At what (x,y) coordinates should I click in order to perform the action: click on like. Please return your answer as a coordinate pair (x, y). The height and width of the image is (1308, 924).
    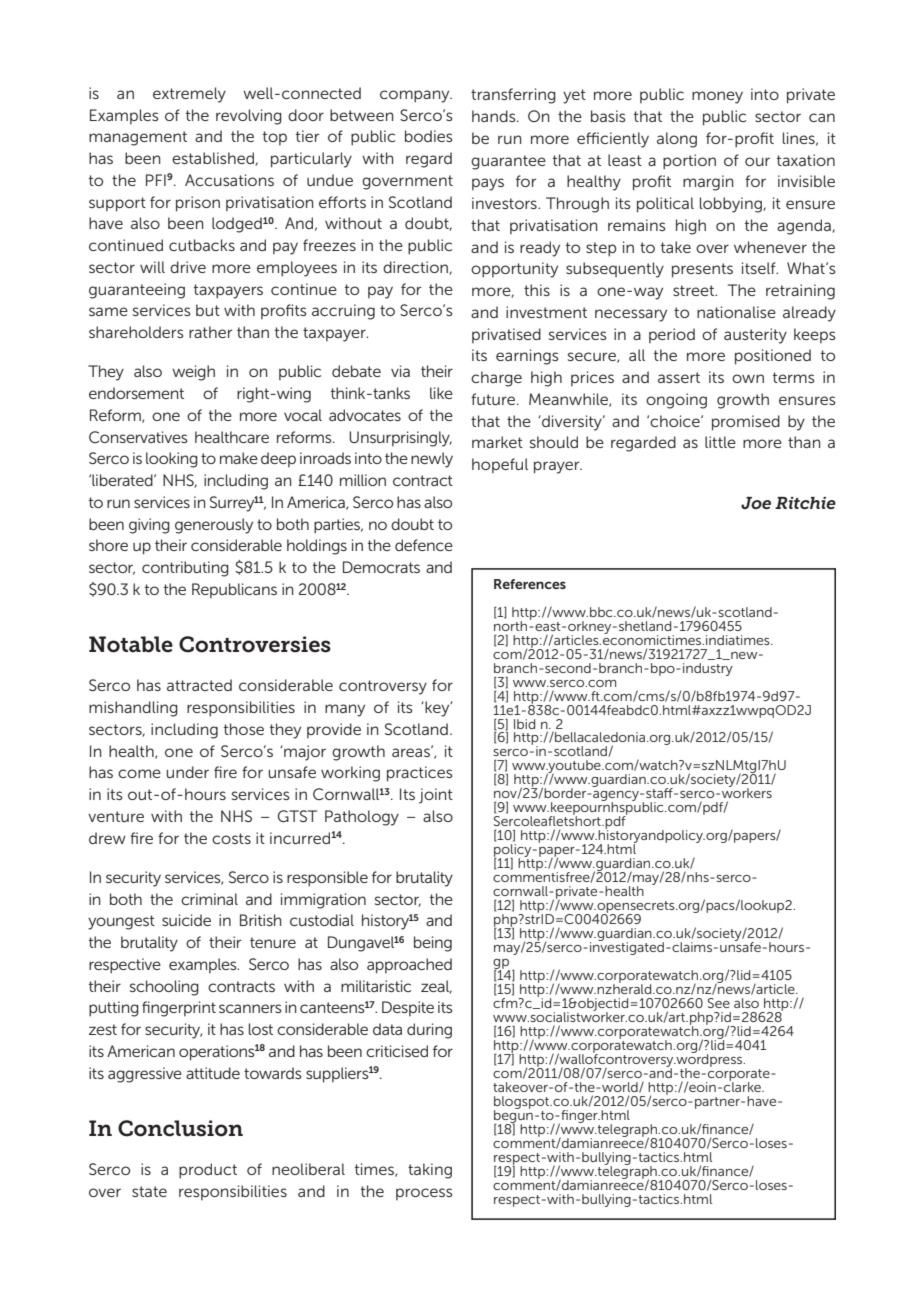
    Looking at the image, I should click on (441, 393).
